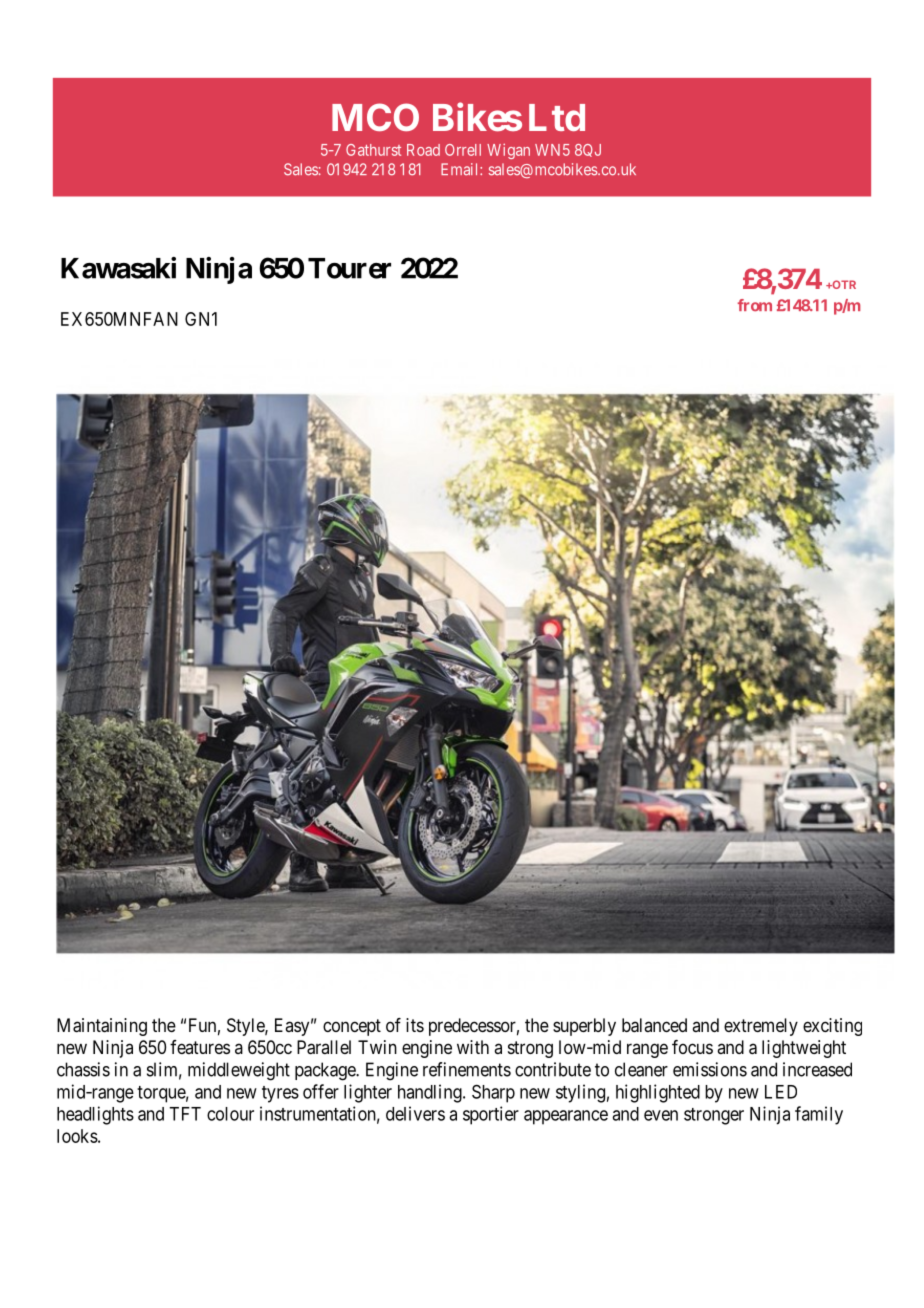 This screenshot has height=1308, width=924. Describe the element at coordinates (761, 1027) in the screenshot. I see `extremely` at that location.
